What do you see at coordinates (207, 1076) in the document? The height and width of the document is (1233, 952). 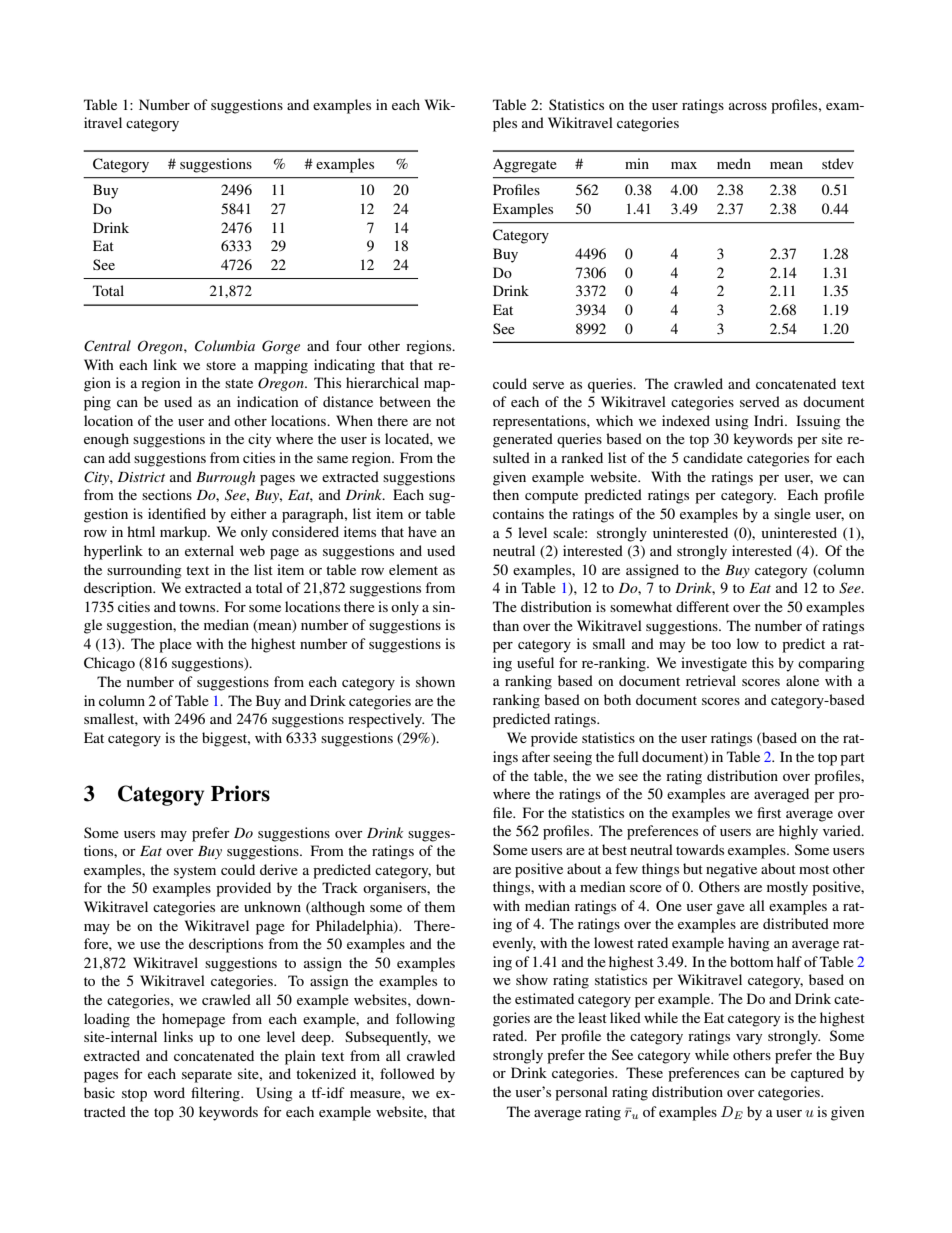 I see `separate` at bounding box center [207, 1076].
